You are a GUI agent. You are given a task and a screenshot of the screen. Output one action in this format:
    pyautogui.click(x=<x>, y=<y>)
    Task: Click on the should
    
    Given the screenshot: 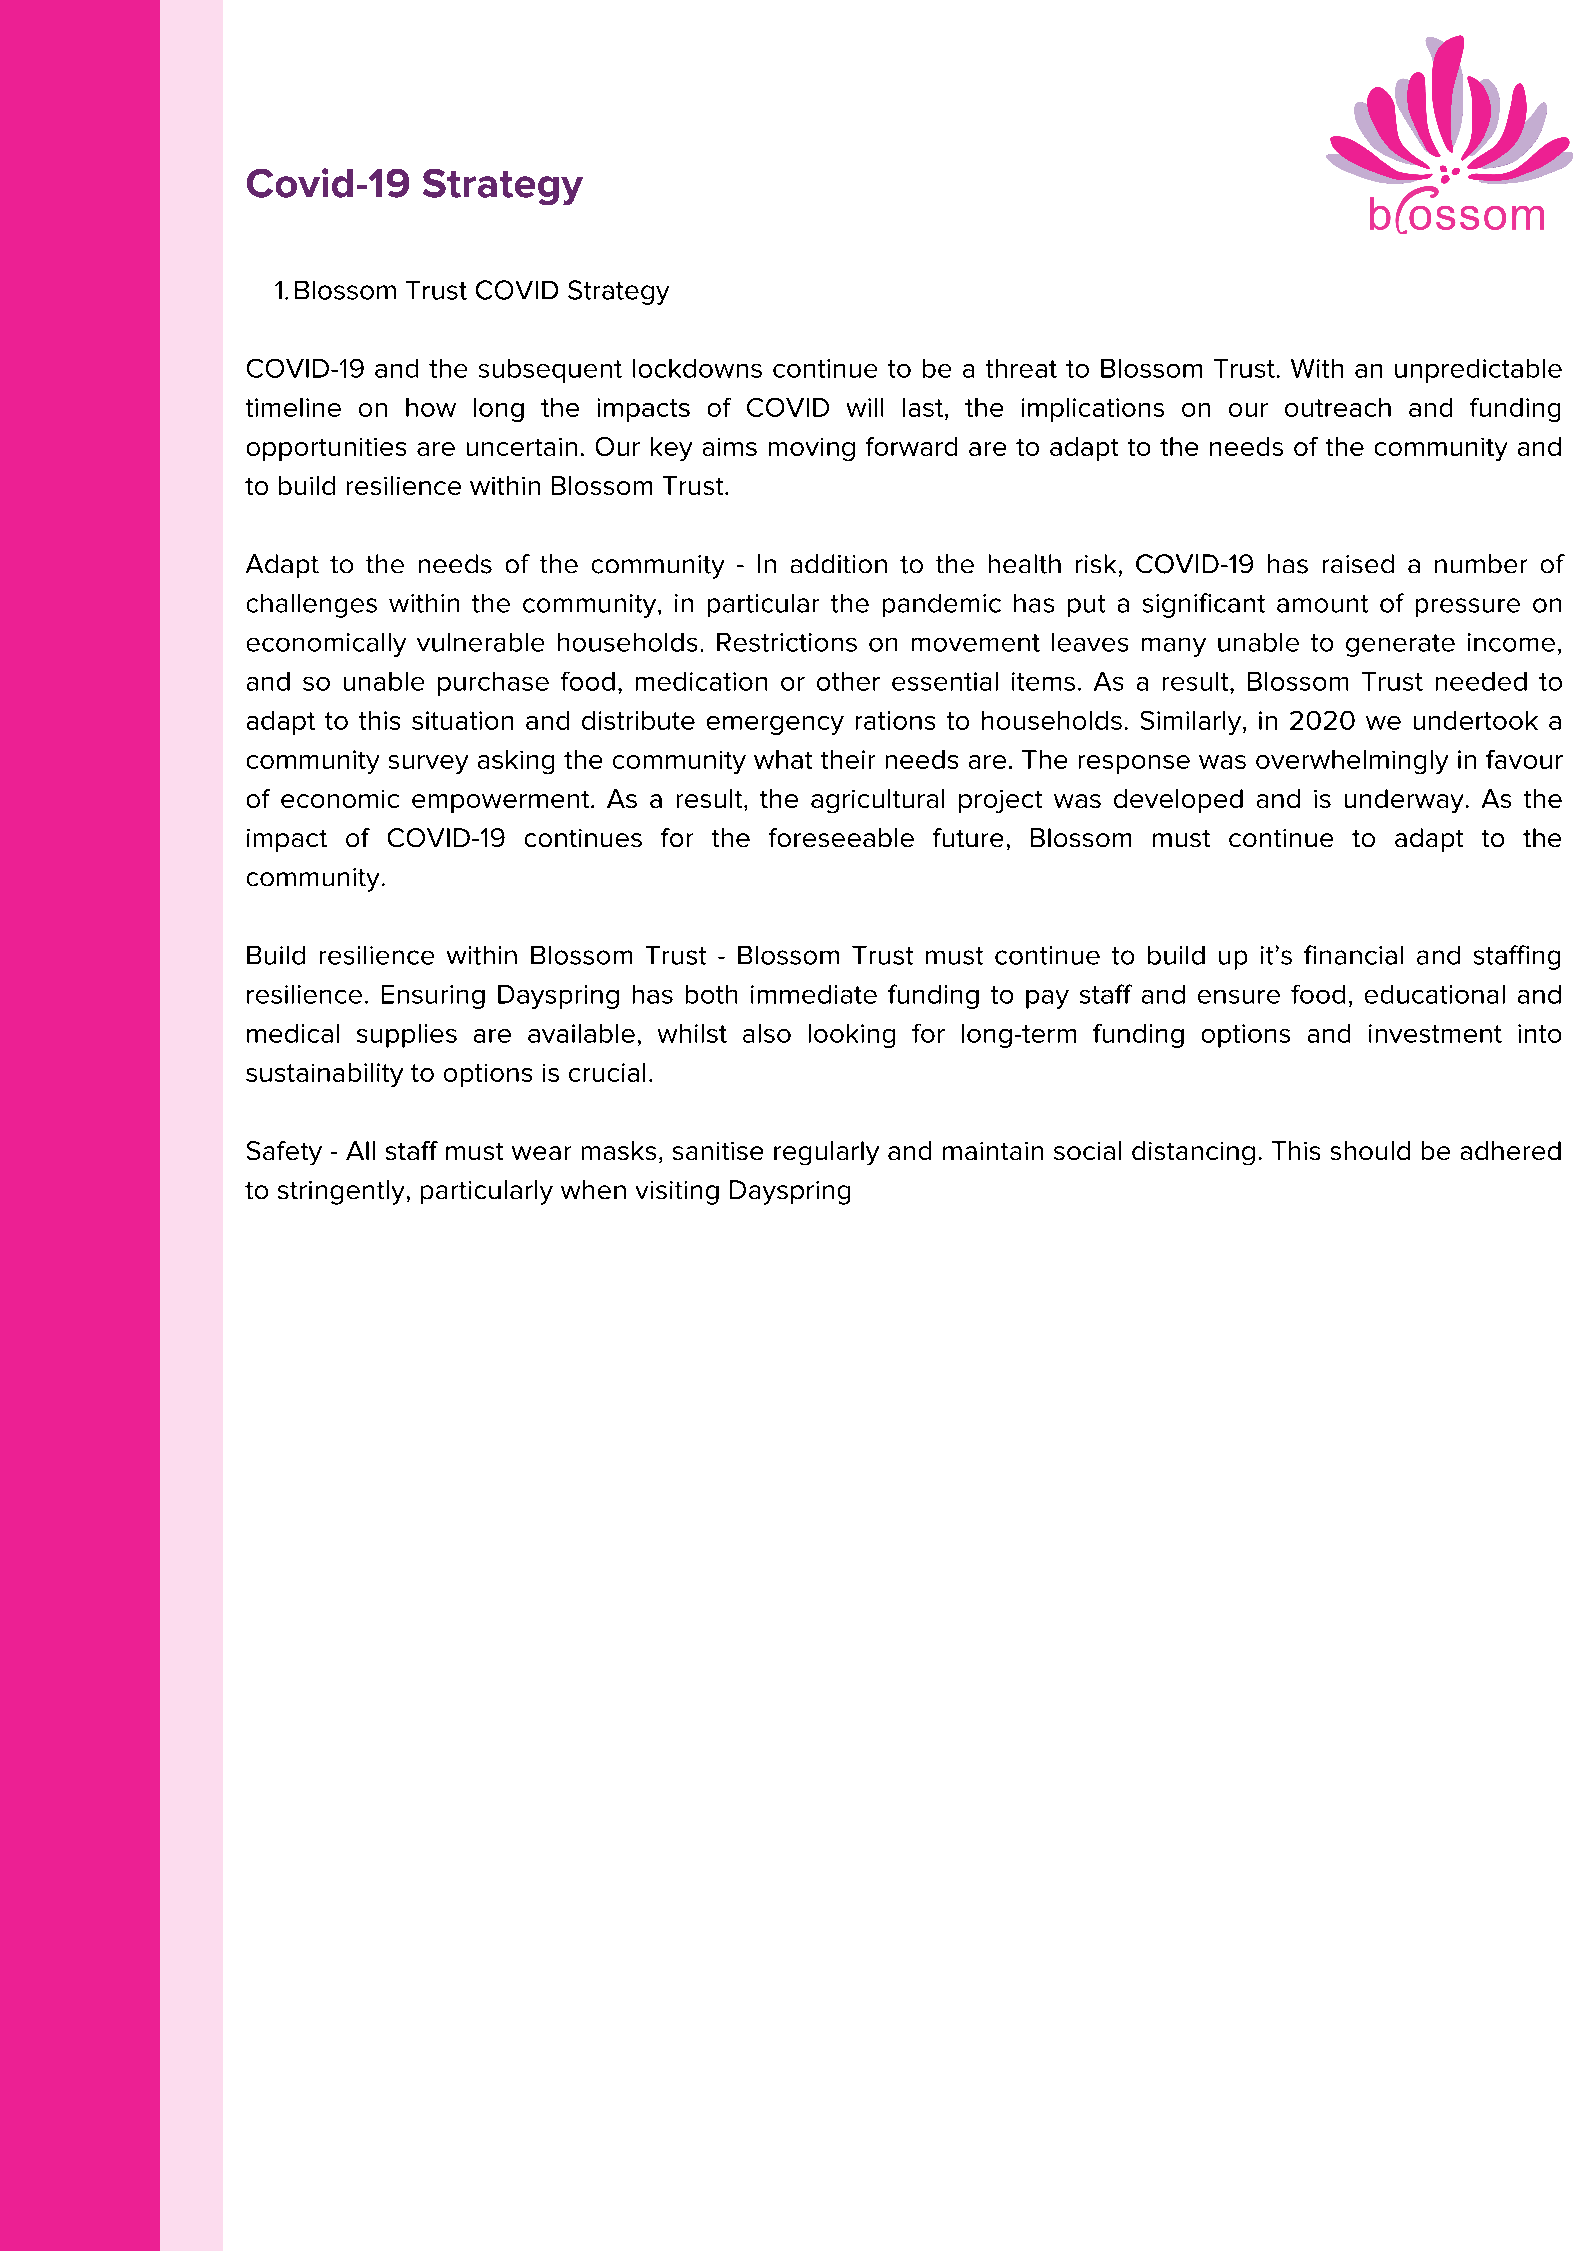 What is the action you would take?
    pyautogui.click(x=1370, y=1150)
